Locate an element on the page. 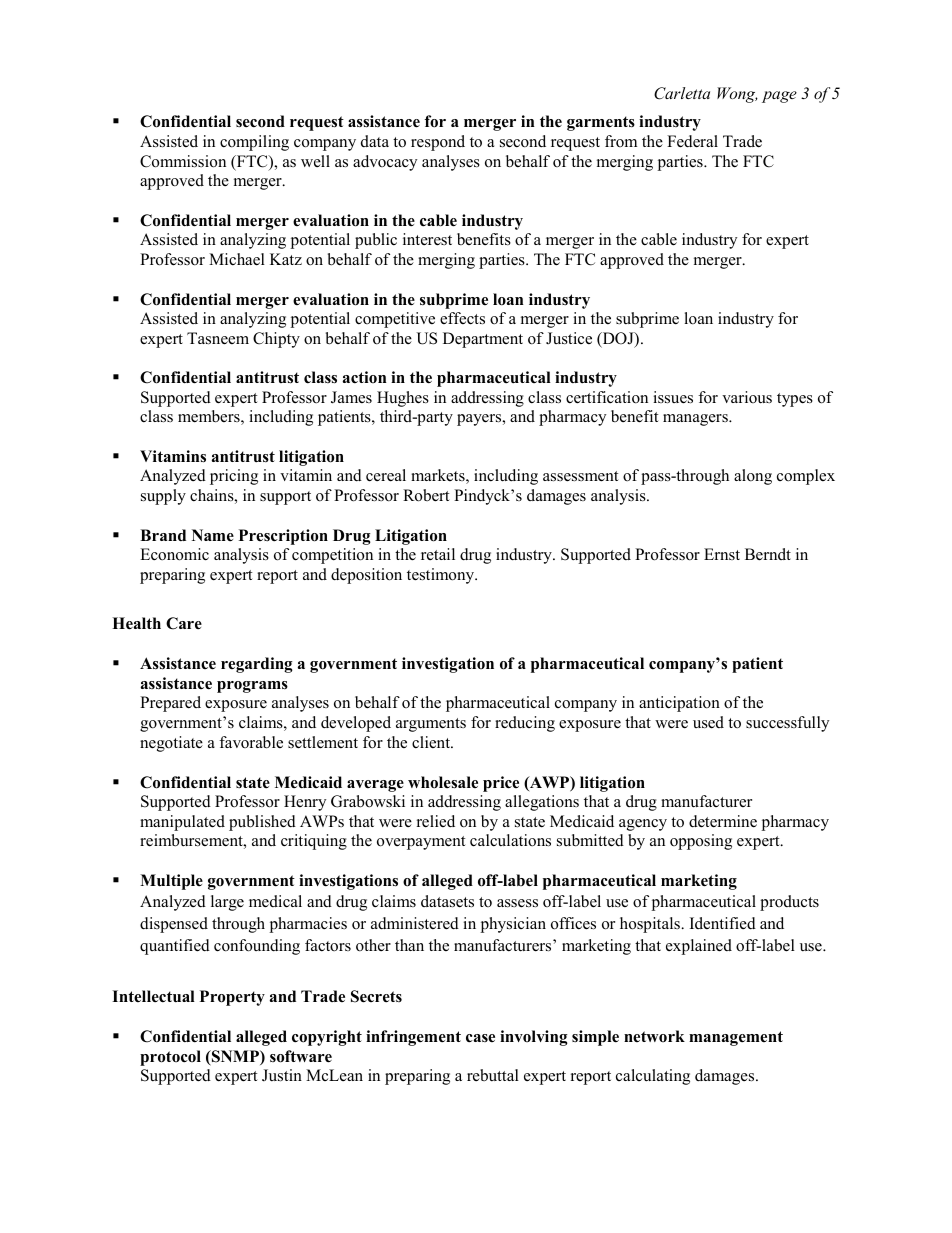  protocol is located at coordinates (170, 1058).
